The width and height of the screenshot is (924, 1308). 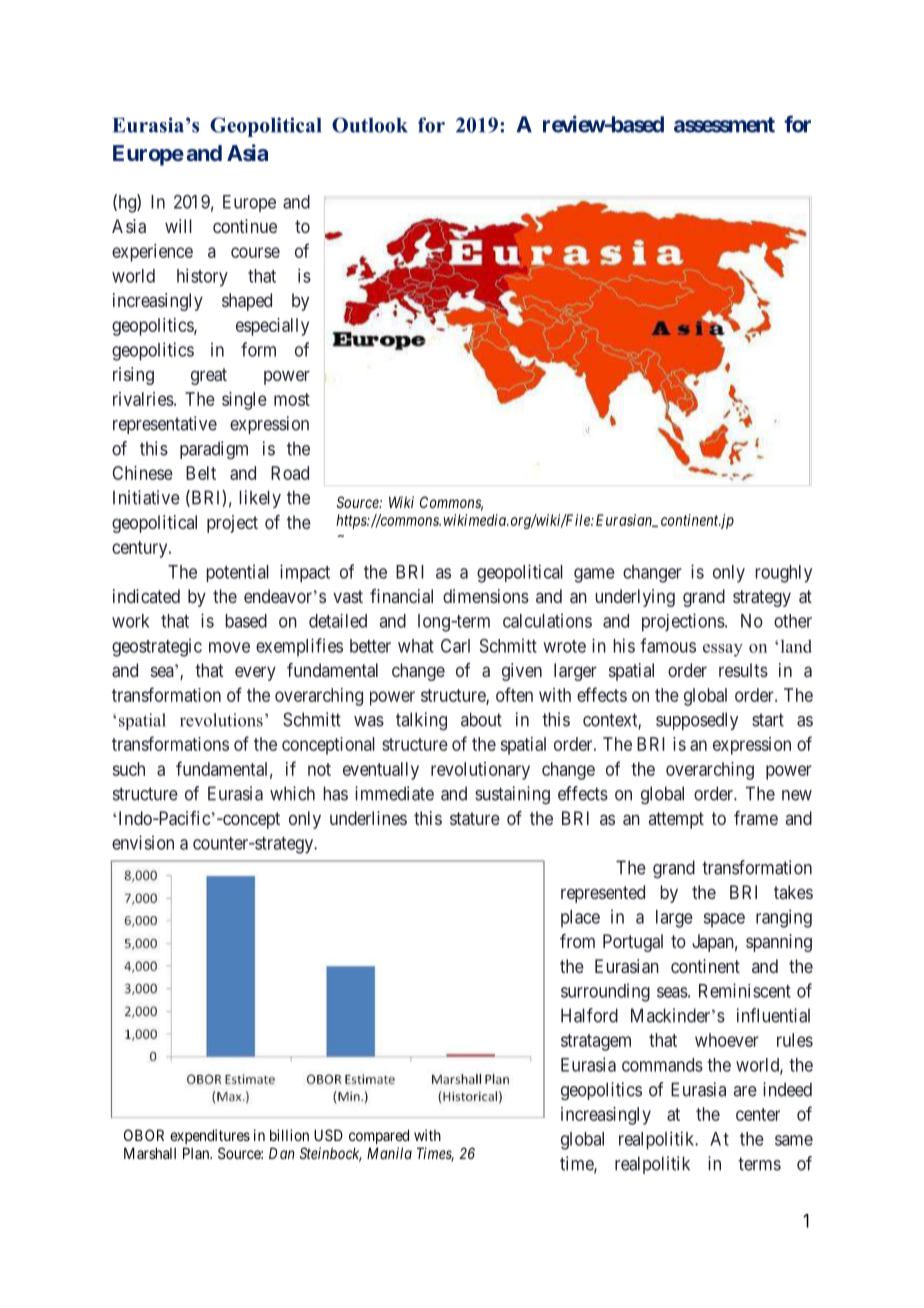 I want to click on will, so click(x=178, y=226).
